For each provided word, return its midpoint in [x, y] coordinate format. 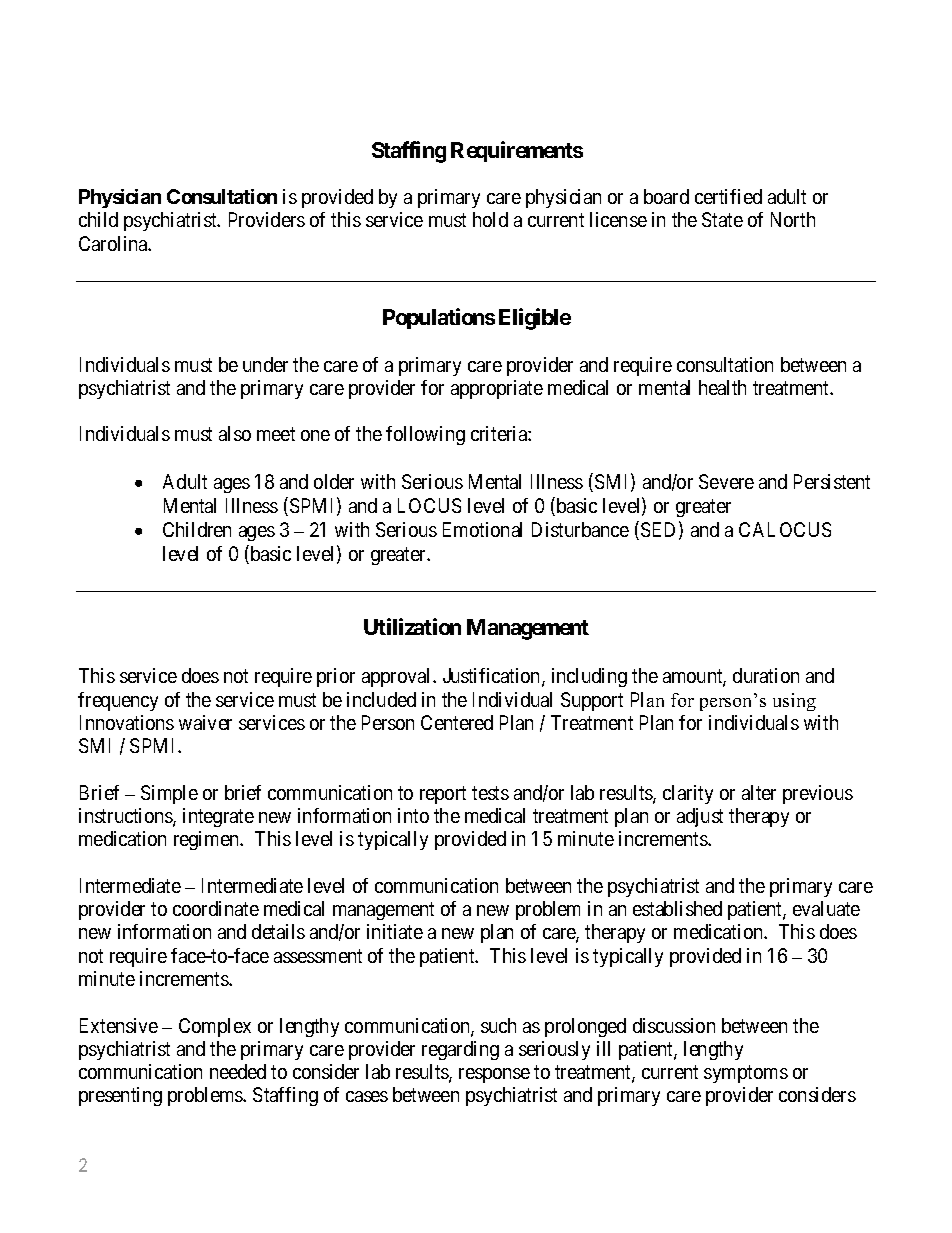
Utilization [412, 626]
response [494, 1075]
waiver [205, 722]
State [722, 219]
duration [766, 675]
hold [490, 219]
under [265, 364]
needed [238, 1071]
